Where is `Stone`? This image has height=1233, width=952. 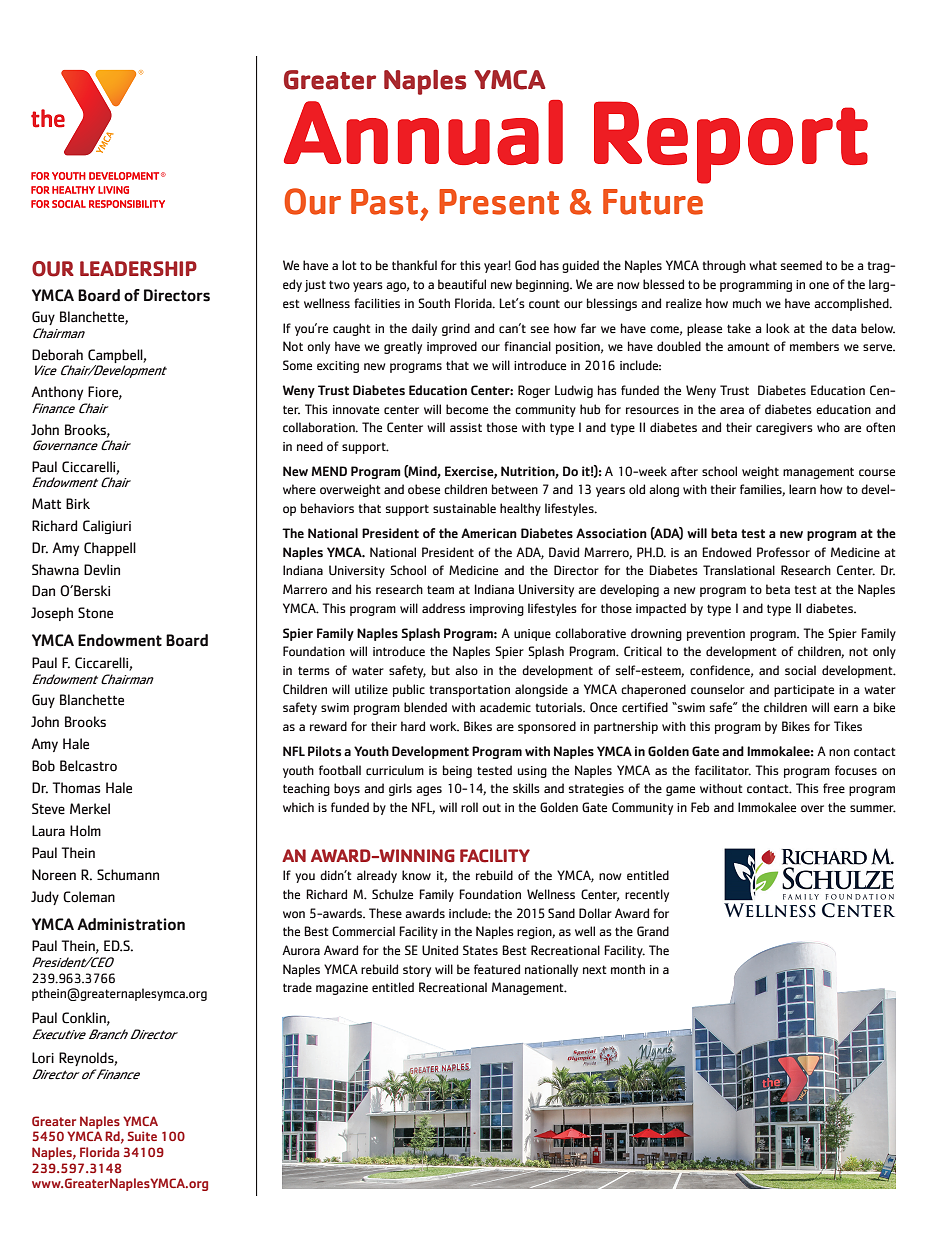
Stone is located at coordinates (95, 613).
